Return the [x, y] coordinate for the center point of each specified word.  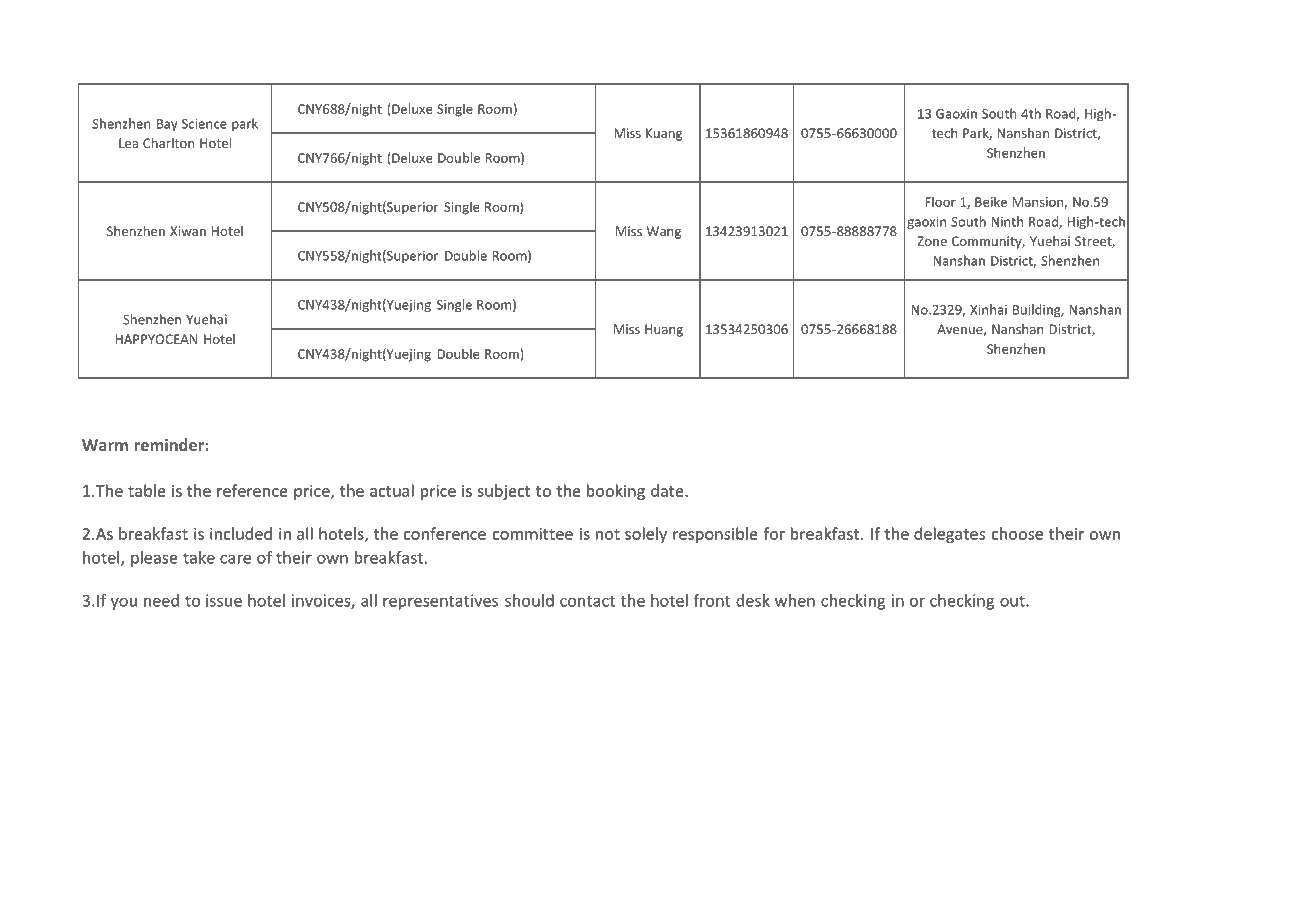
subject [504, 492]
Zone [932, 241]
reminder [170, 444]
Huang [664, 330]
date [668, 490]
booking [616, 492]
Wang [664, 232]
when [795, 600]
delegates [949, 535]
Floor [940, 201]
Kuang [664, 134]
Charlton [168, 143]
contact [587, 601]
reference [252, 490]
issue [224, 600]
